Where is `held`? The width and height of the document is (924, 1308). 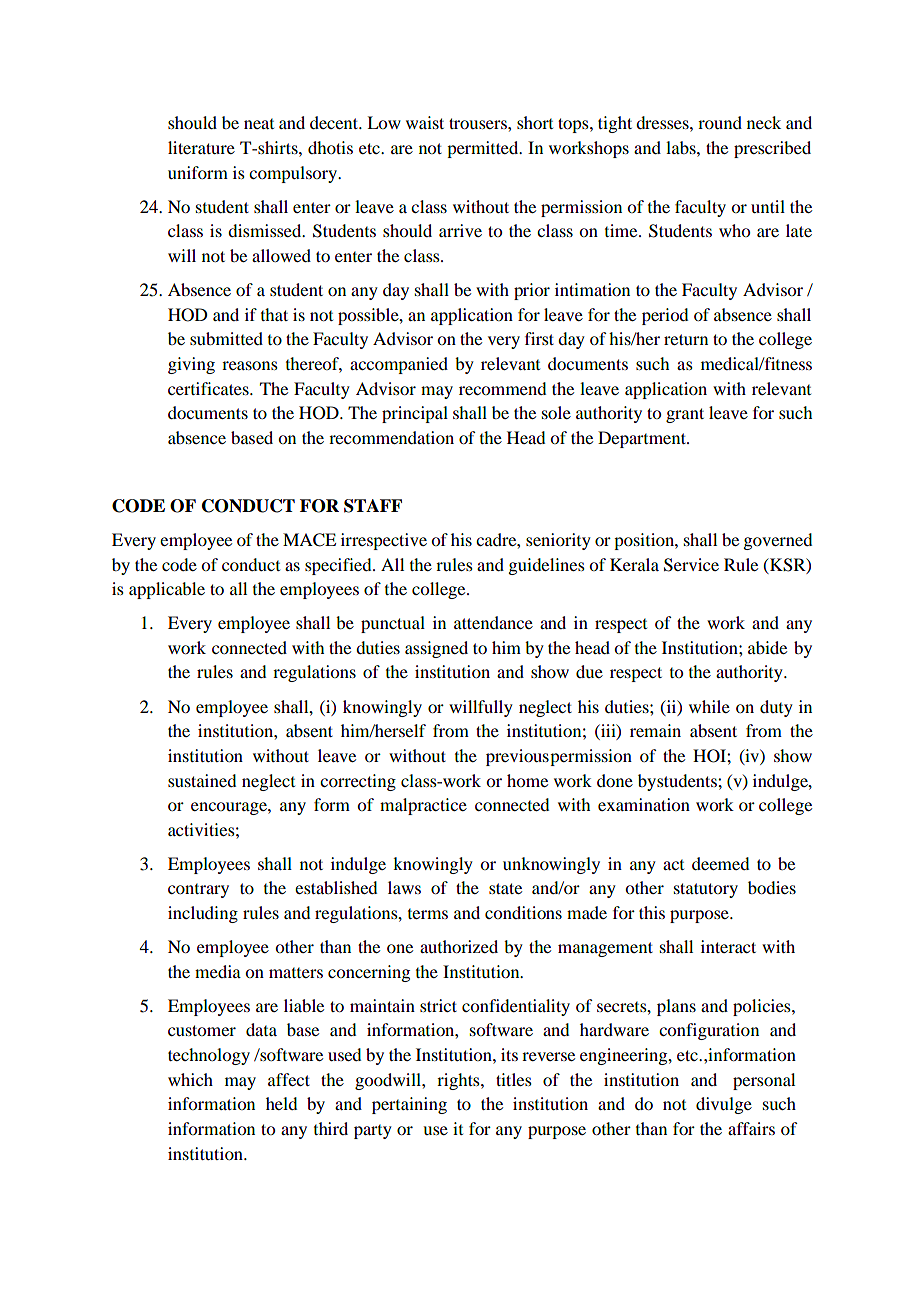 held is located at coordinates (281, 1103).
